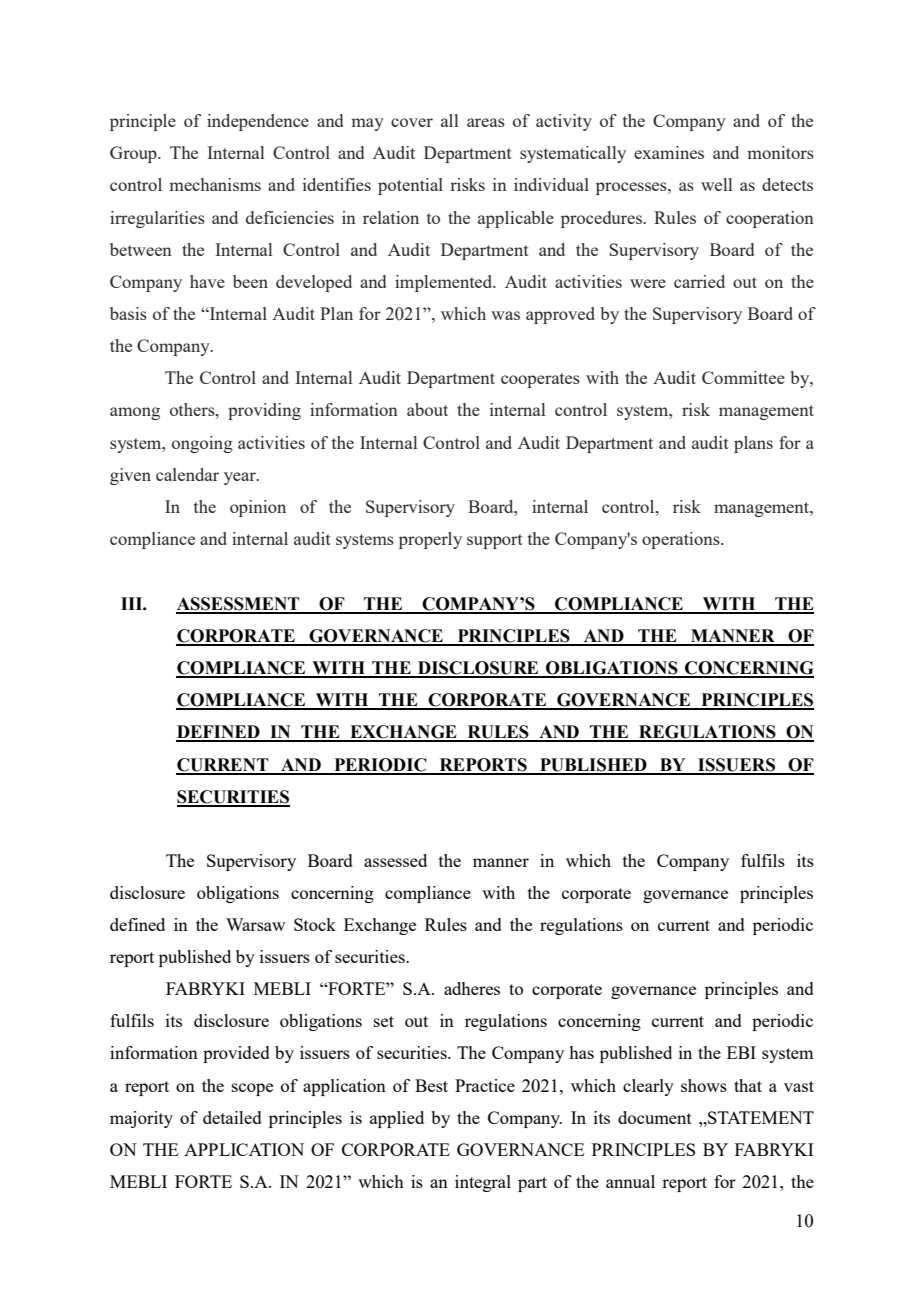  I want to click on assessed, so click(395, 860).
